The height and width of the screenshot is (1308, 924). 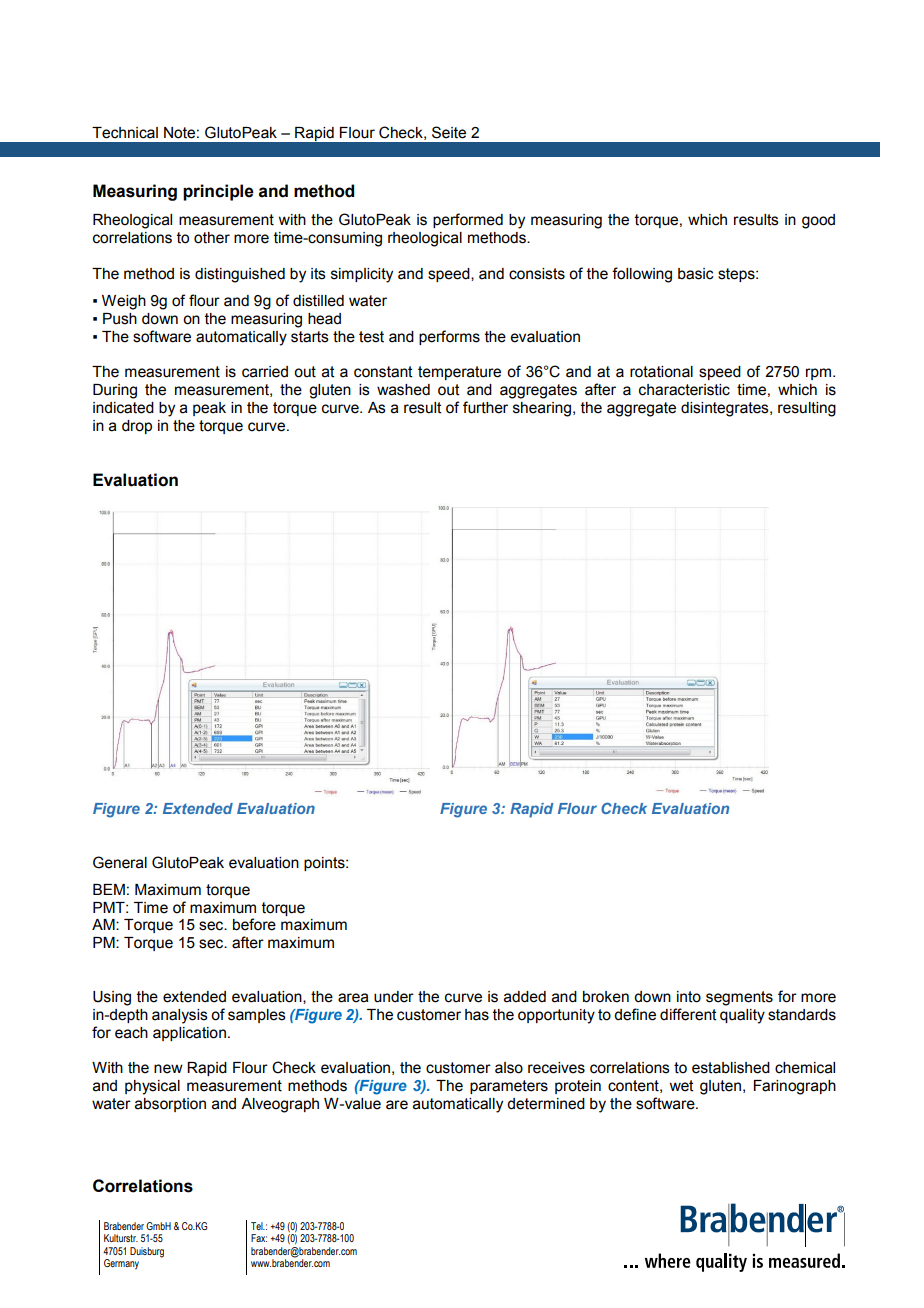 What do you see at coordinates (449, 132) in the screenshot?
I see `Seite` at bounding box center [449, 132].
